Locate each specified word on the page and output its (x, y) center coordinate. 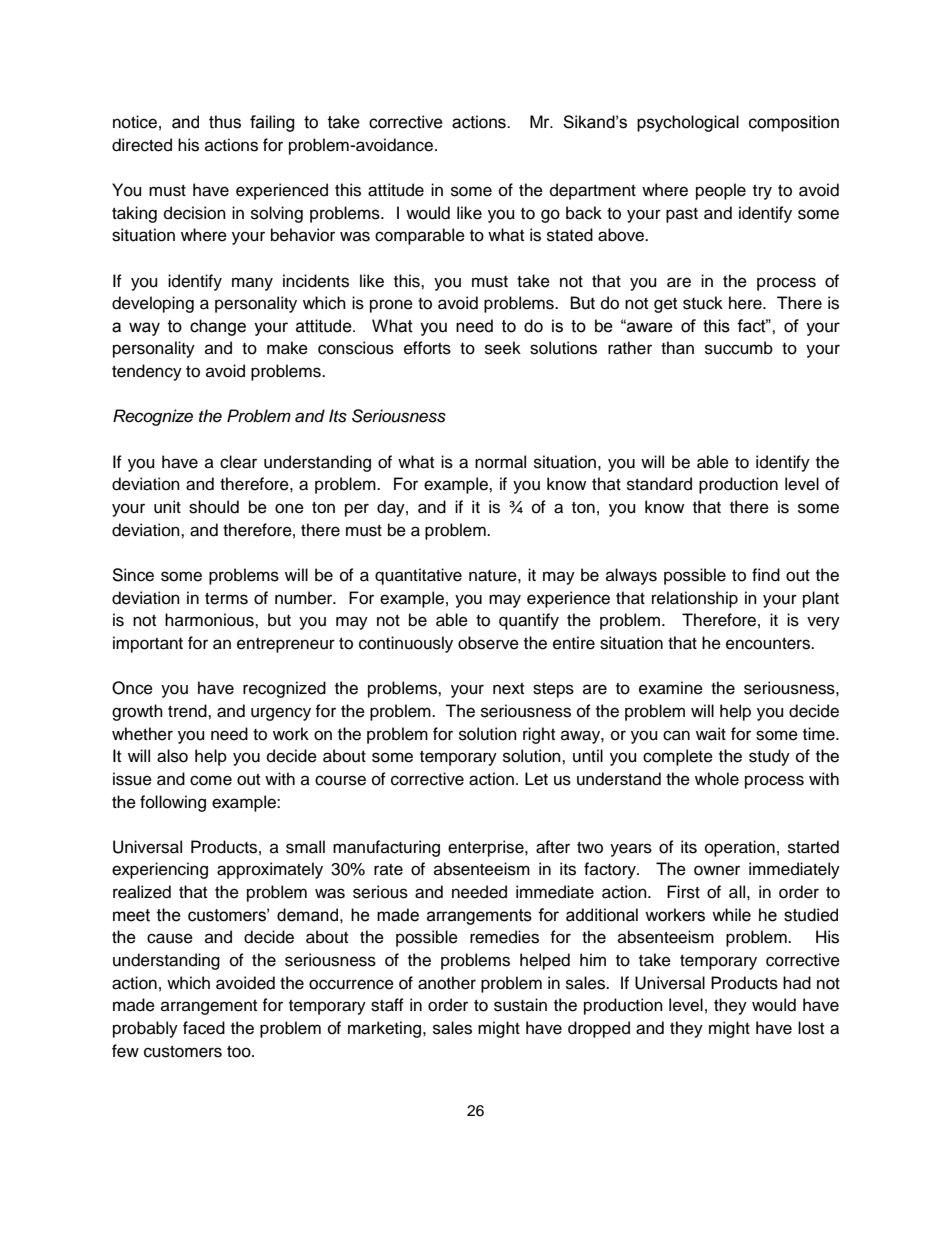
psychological (688, 123)
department (593, 191)
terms (226, 599)
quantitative (418, 576)
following (173, 803)
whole (717, 779)
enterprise (487, 848)
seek (503, 348)
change (218, 327)
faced (204, 1028)
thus (225, 122)
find (766, 575)
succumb (739, 348)
